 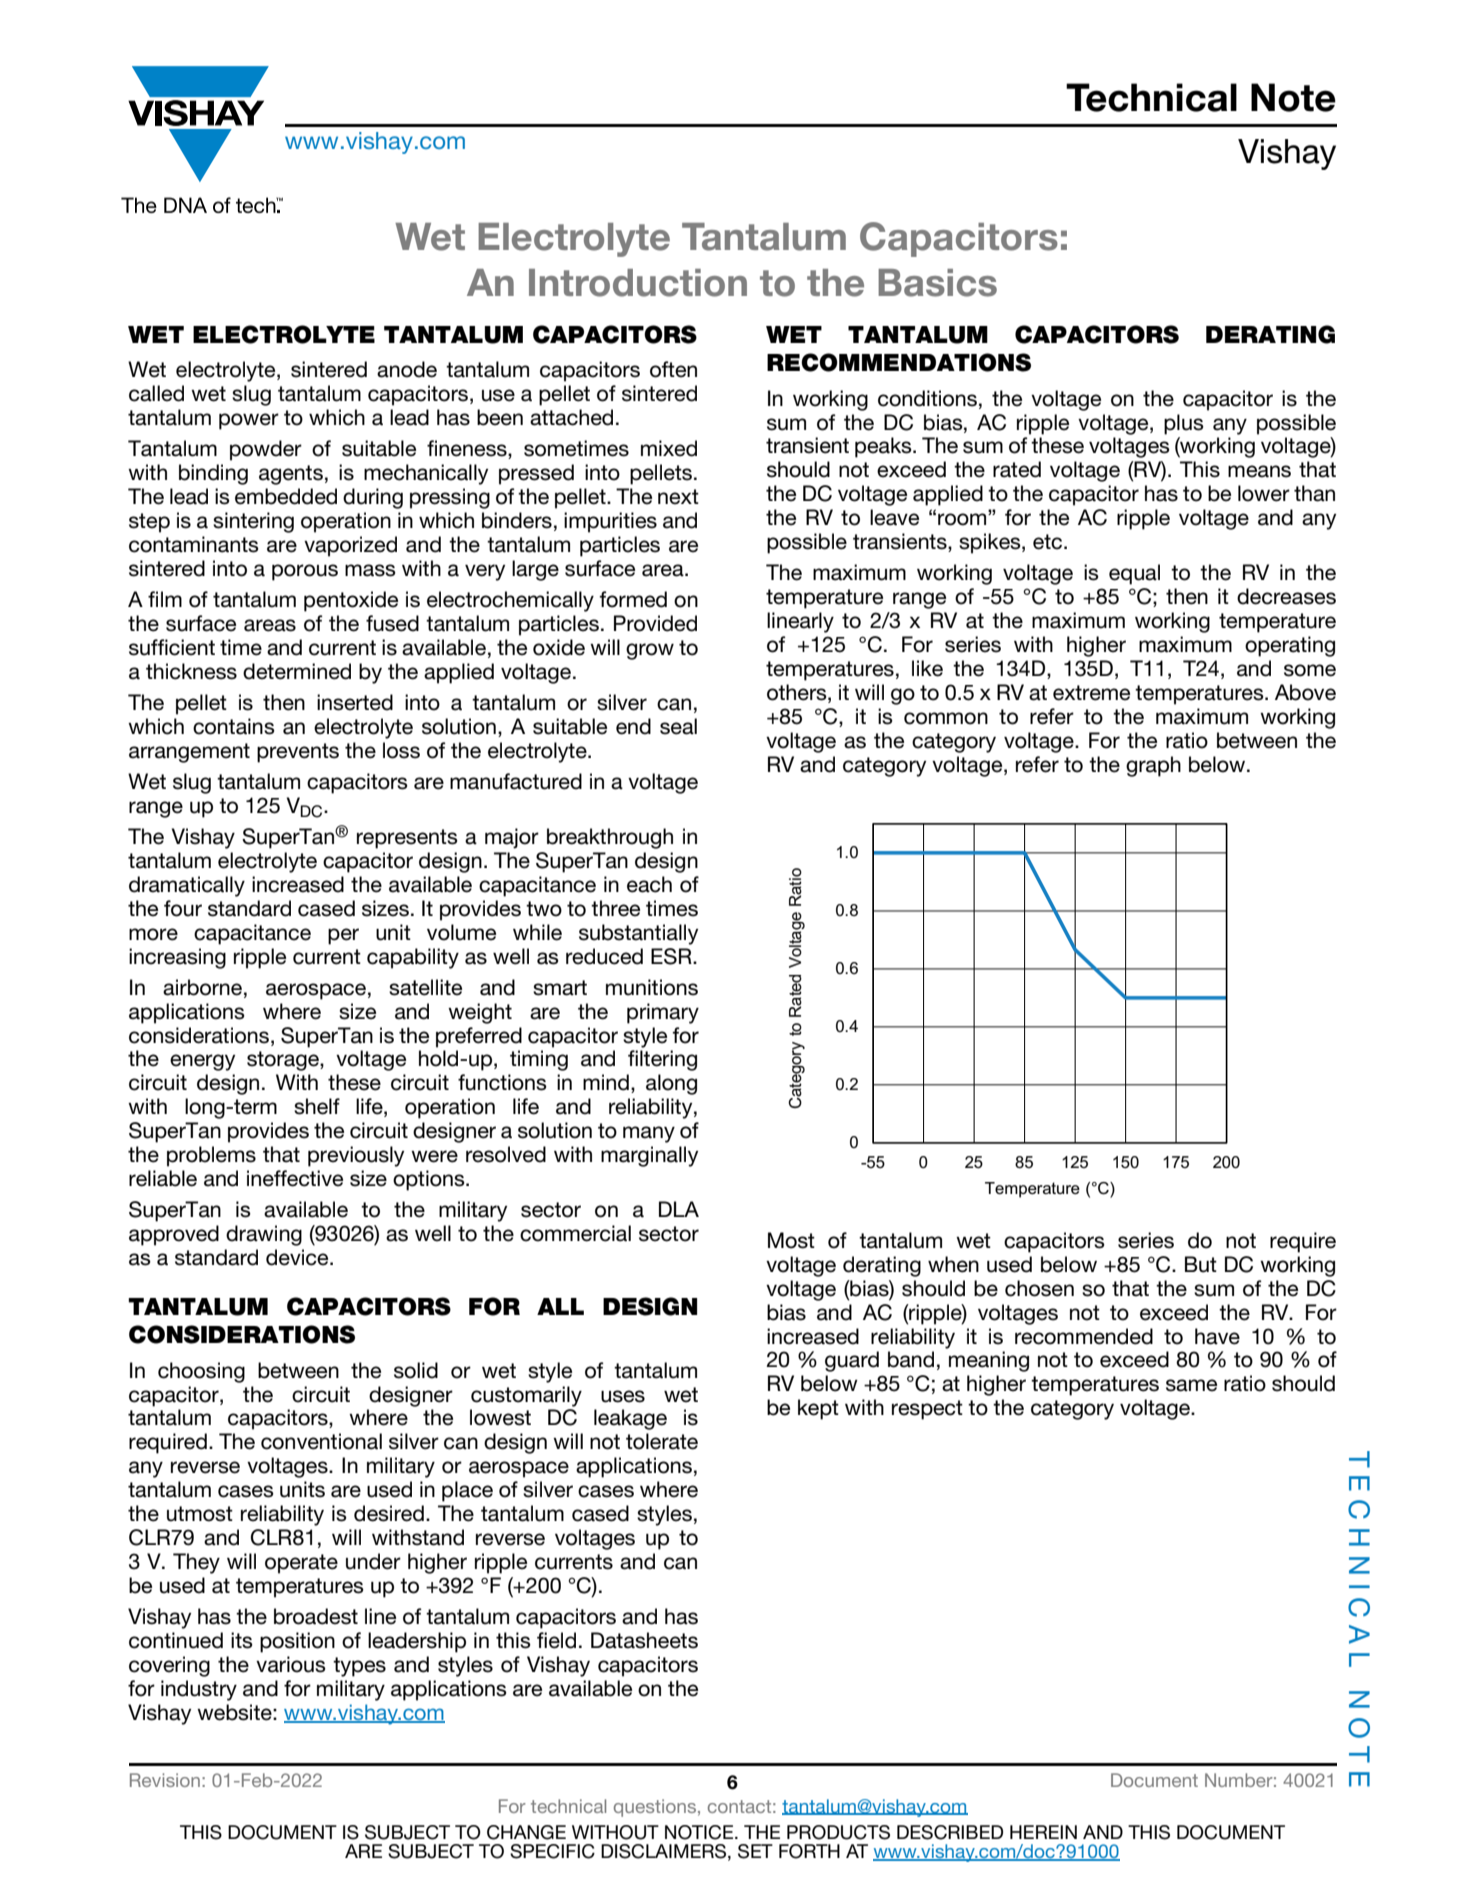 What do you see at coordinates (355, 702) in the screenshot?
I see `inserted` at bounding box center [355, 702].
